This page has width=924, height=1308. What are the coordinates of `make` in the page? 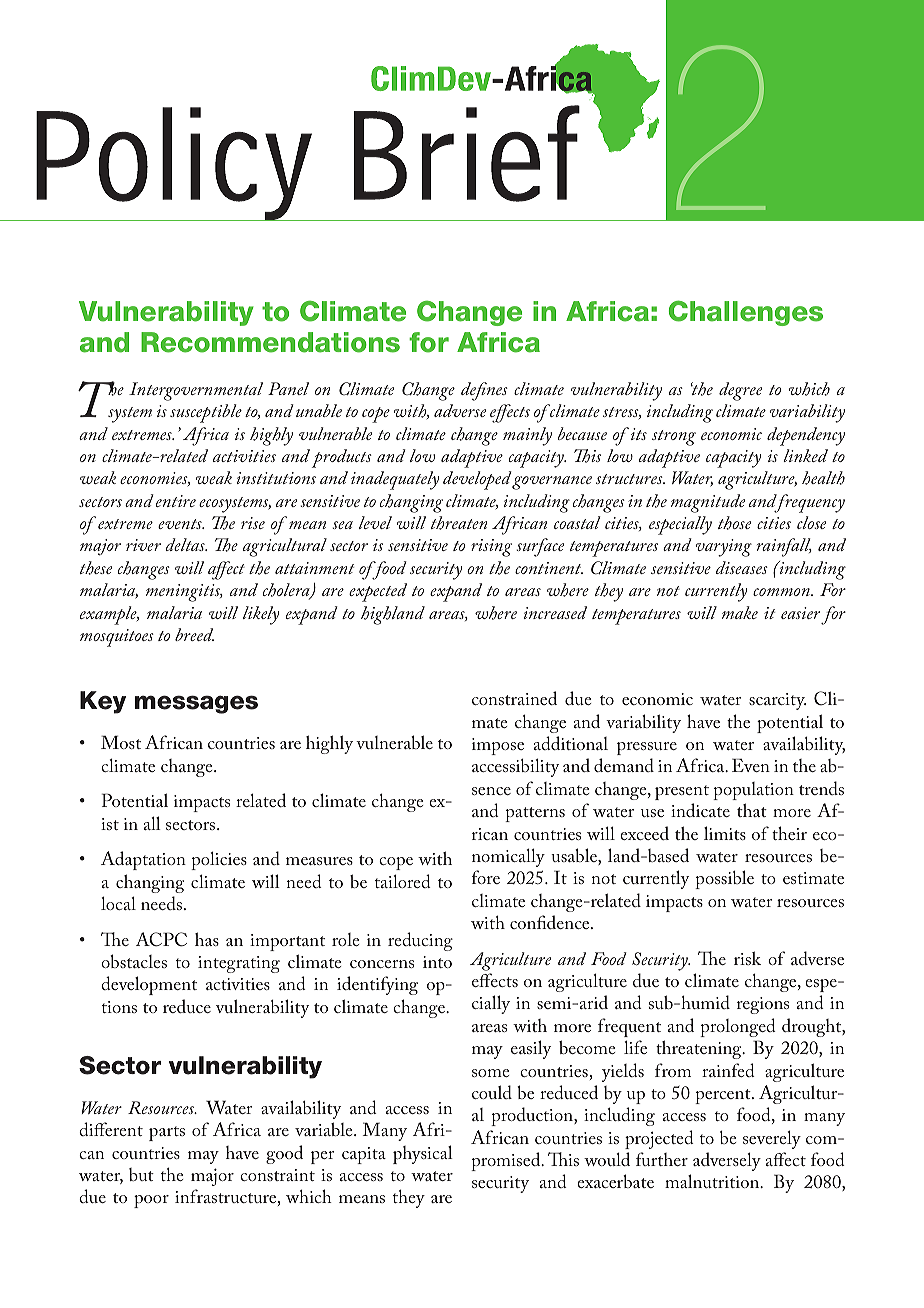 It's located at (740, 612).
